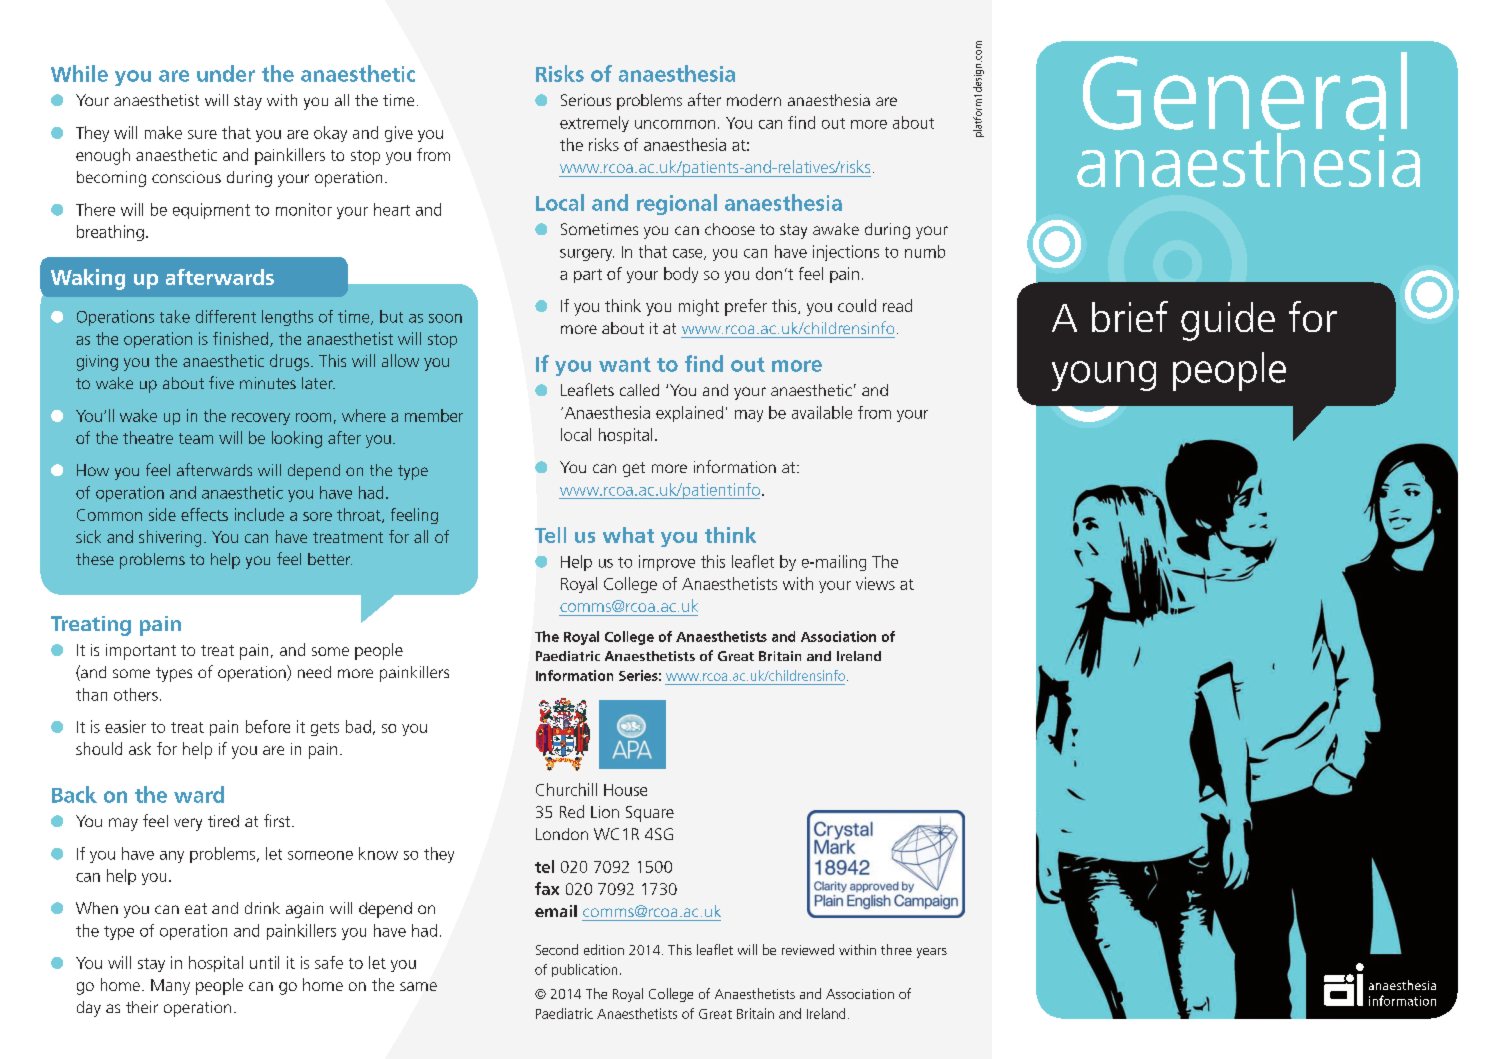 The image size is (1498, 1059). What do you see at coordinates (932, 953) in the document?
I see `years` at bounding box center [932, 953].
